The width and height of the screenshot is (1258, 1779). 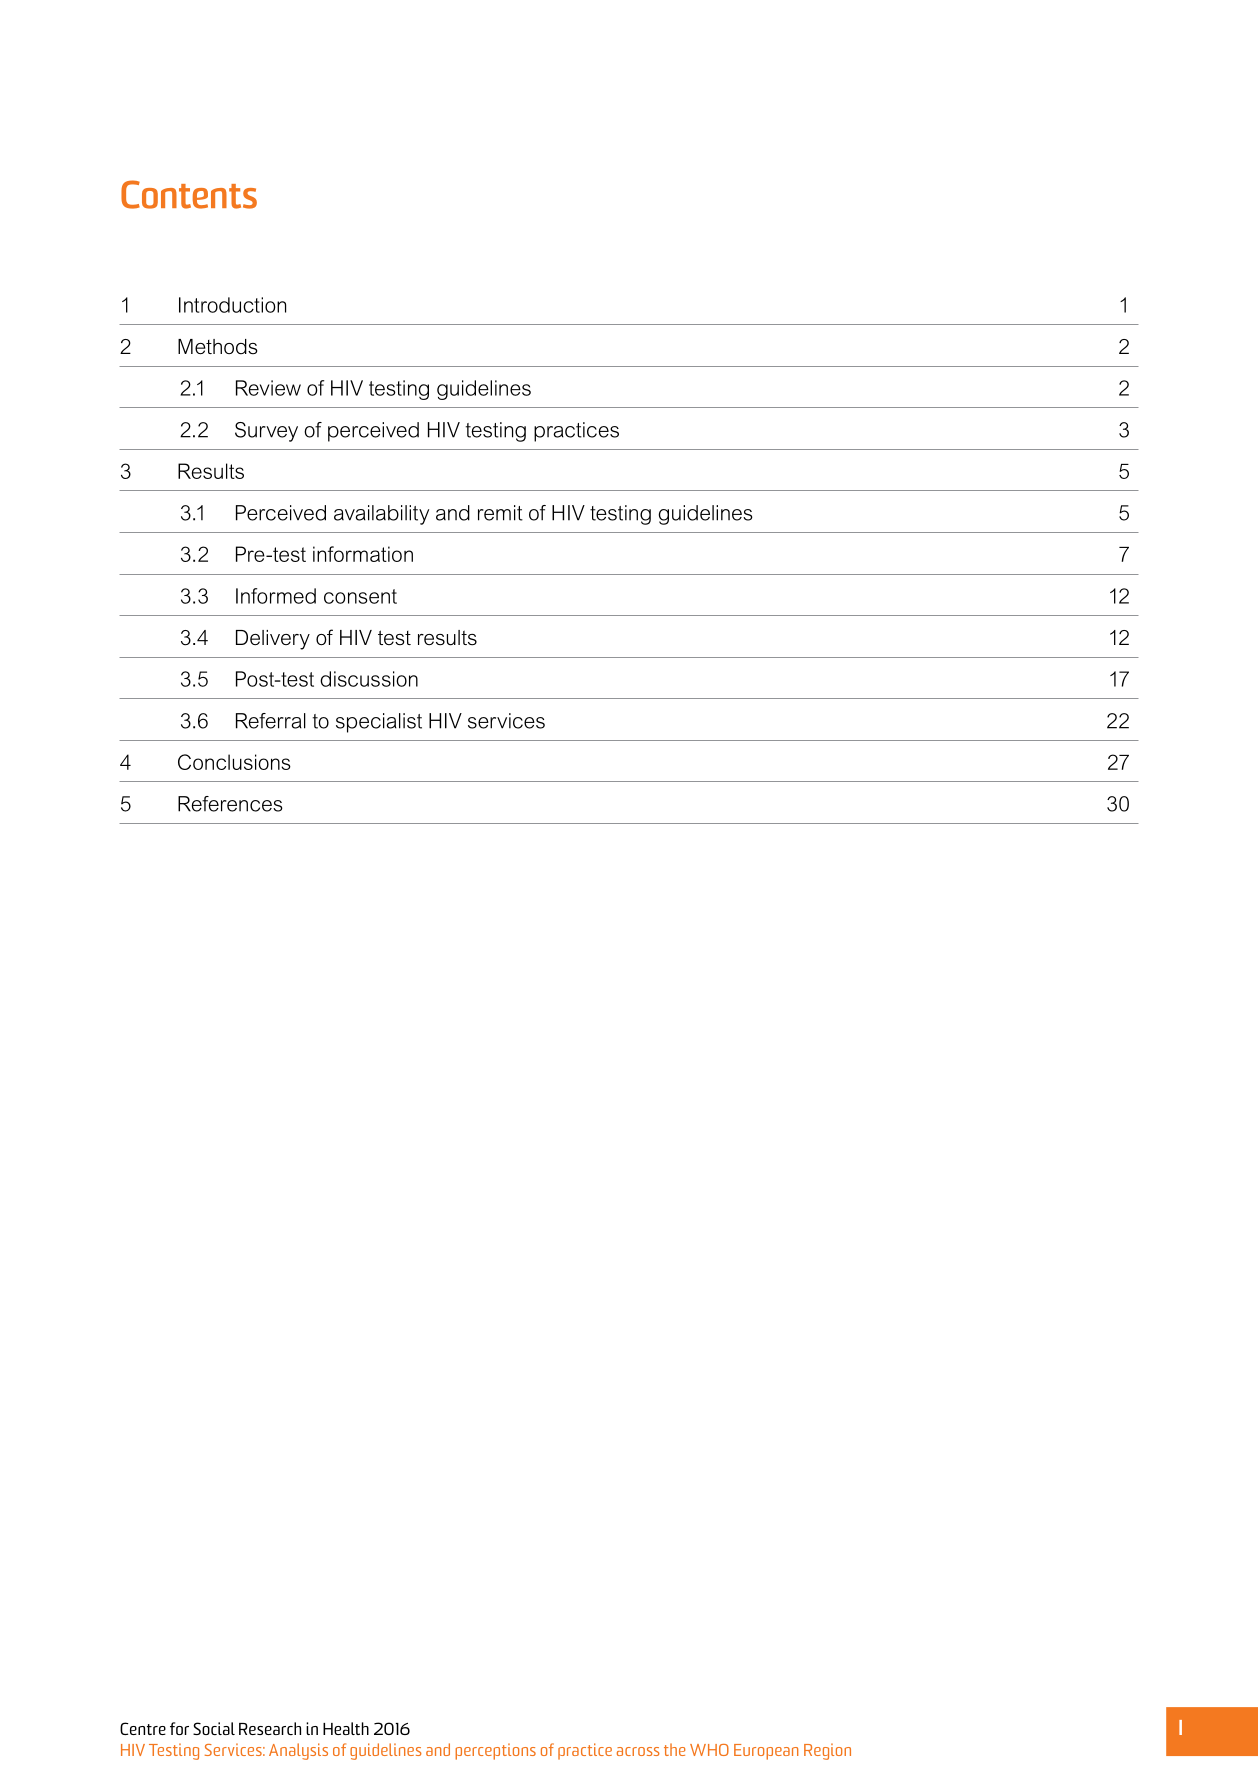 What do you see at coordinates (276, 596) in the screenshot?
I see `Informed` at bounding box center [276, 596].
